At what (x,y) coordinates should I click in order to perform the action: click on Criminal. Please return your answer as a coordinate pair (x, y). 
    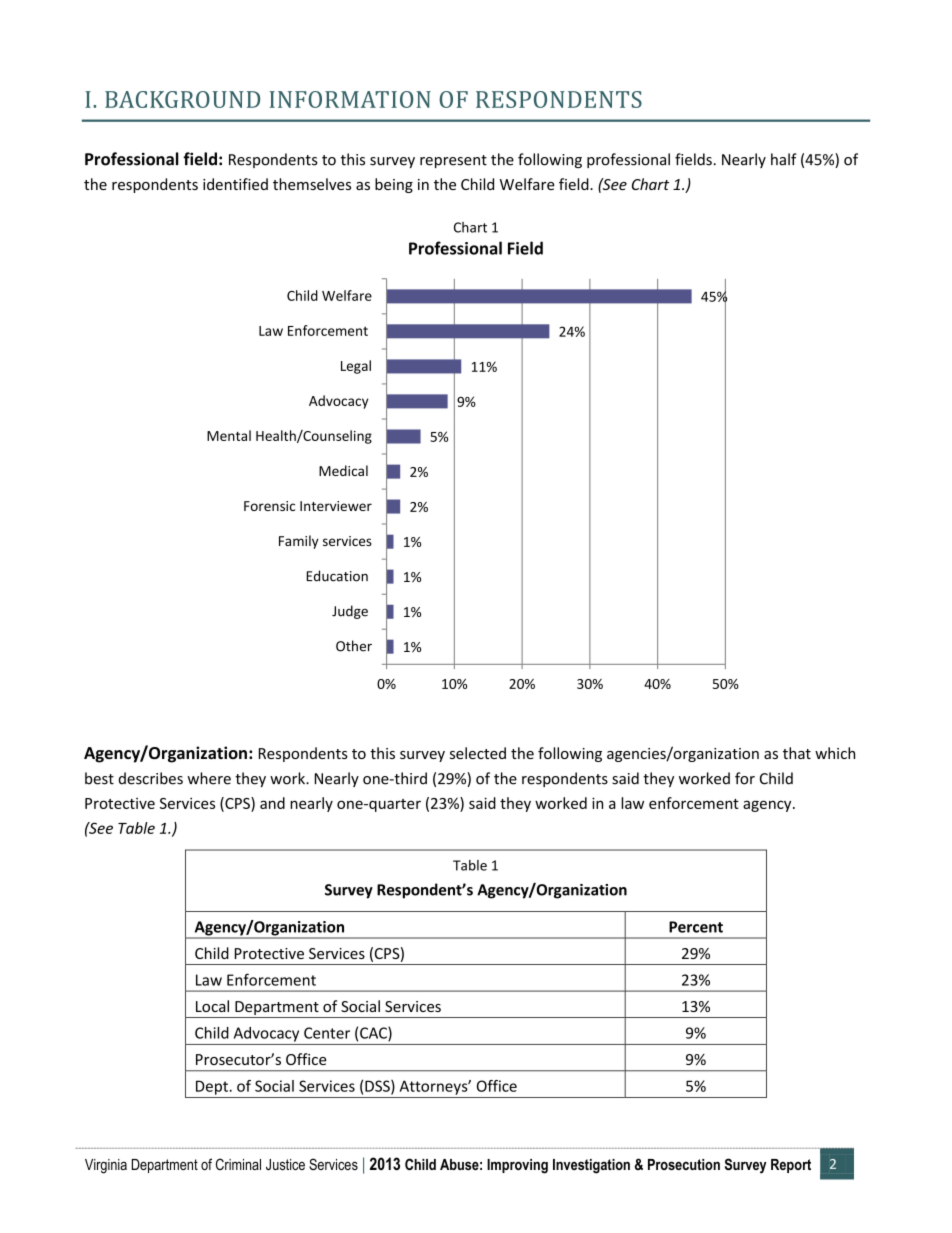
    Looking at the image, I should click on (238, 1164).
